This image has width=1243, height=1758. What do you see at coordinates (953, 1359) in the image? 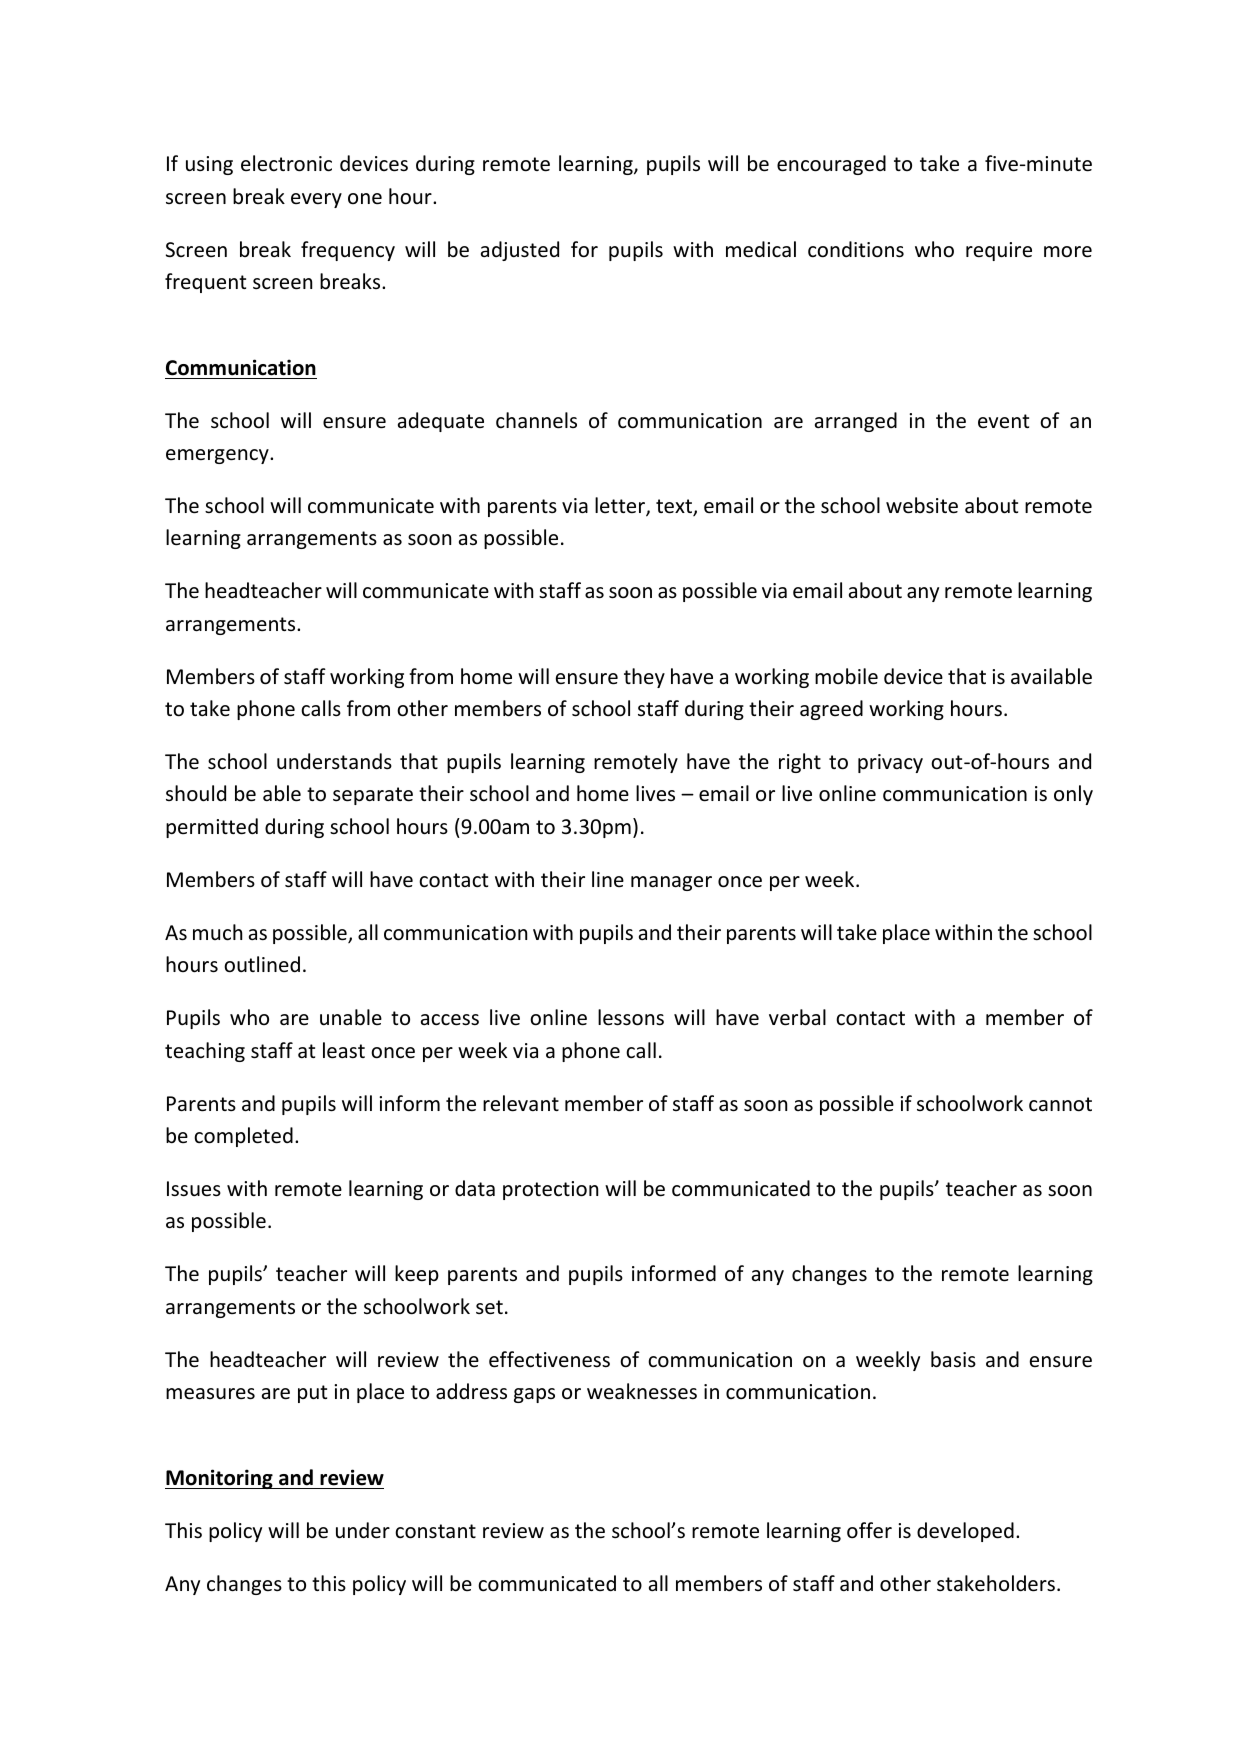
I see `basis` at bounding box center [953, 1359].
